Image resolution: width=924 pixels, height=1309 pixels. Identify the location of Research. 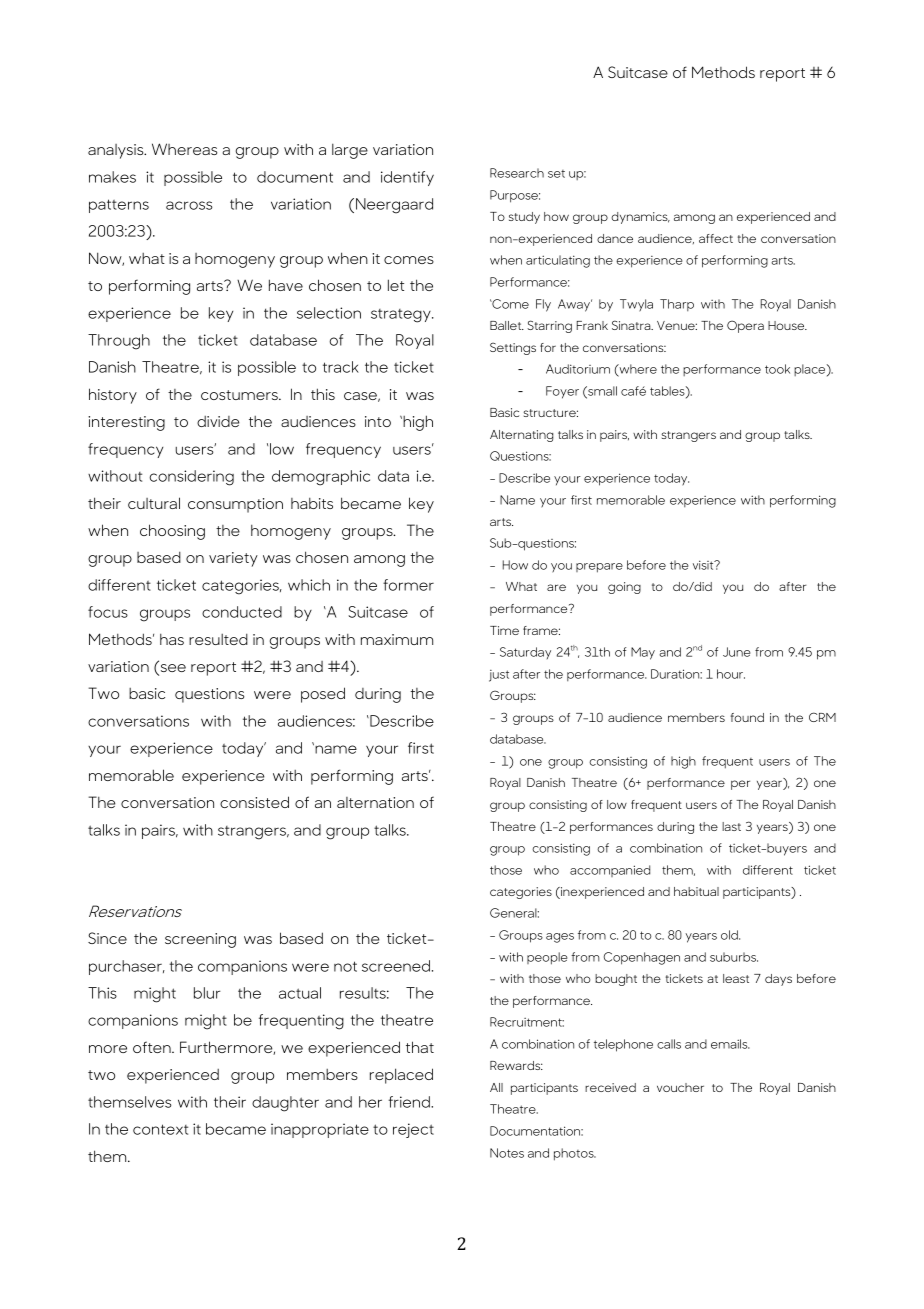
(517, 173).
